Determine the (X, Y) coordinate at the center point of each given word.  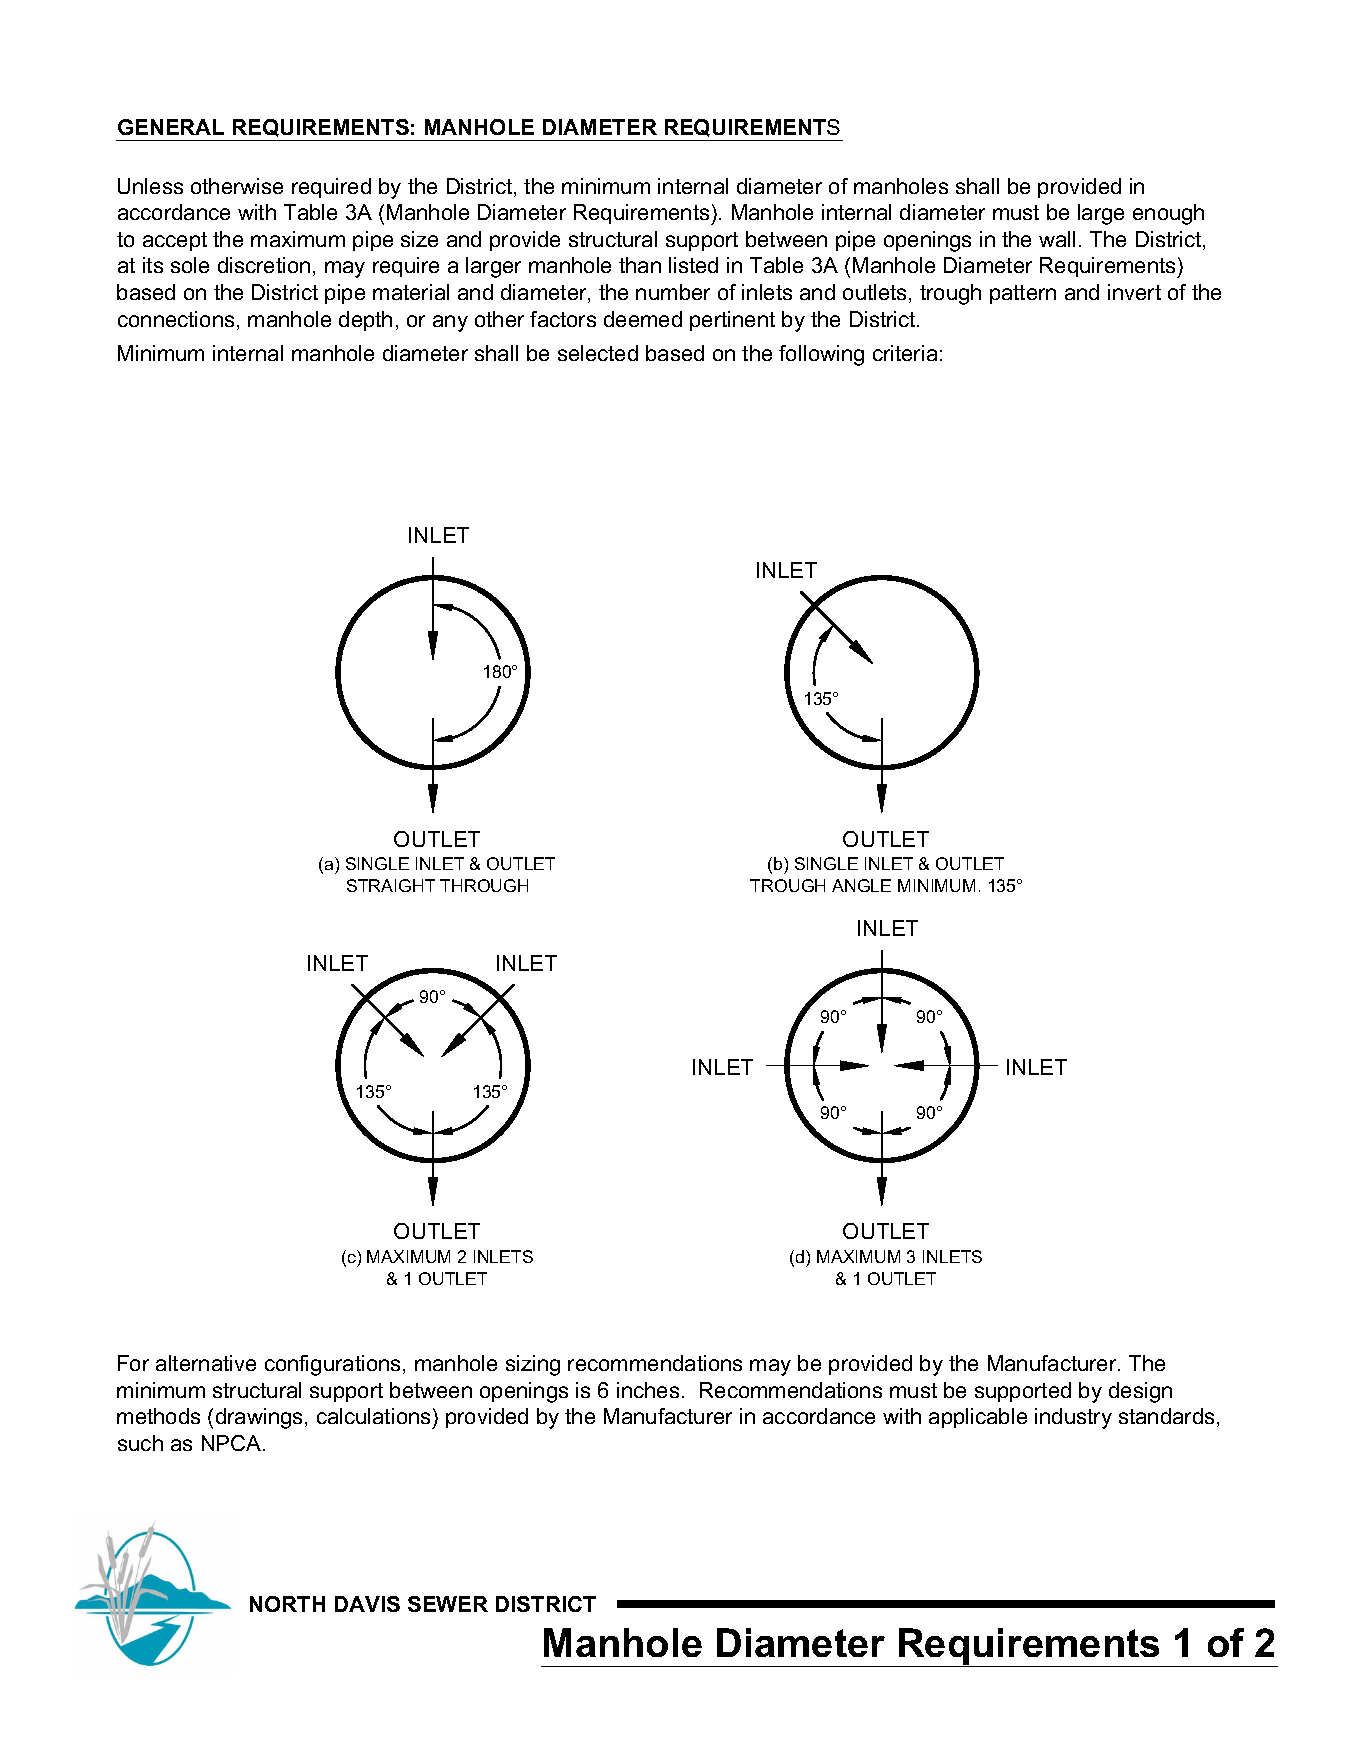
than (640, 265)
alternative (206, 1363)
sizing (533, 1365)
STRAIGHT (391, 885)
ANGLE (861, 885)
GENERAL (171, 127)
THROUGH (484, 885)
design (1140, 1392)
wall (1057, 239)
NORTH (287, 1604)
